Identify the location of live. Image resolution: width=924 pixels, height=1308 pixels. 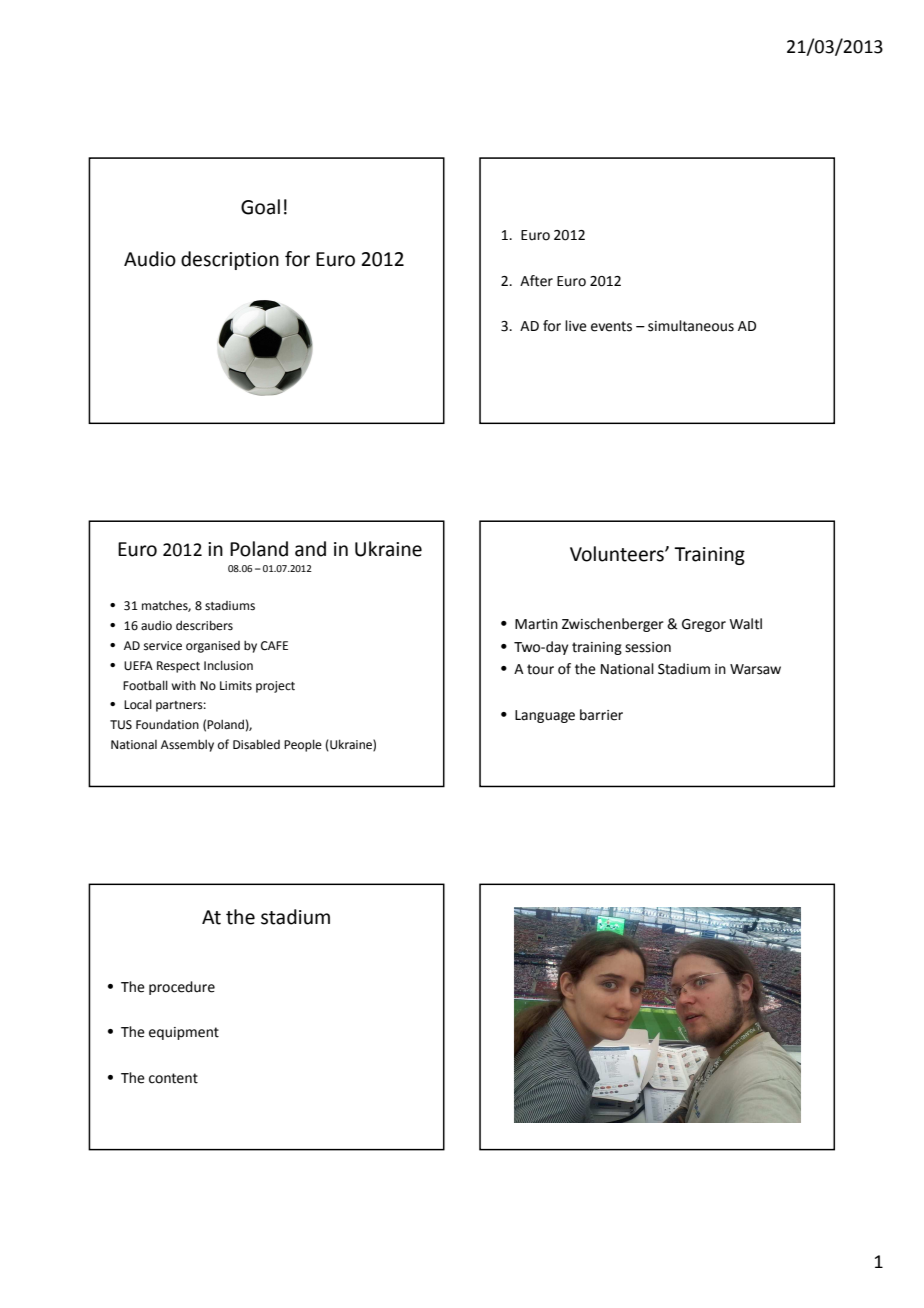
(576, 326).
